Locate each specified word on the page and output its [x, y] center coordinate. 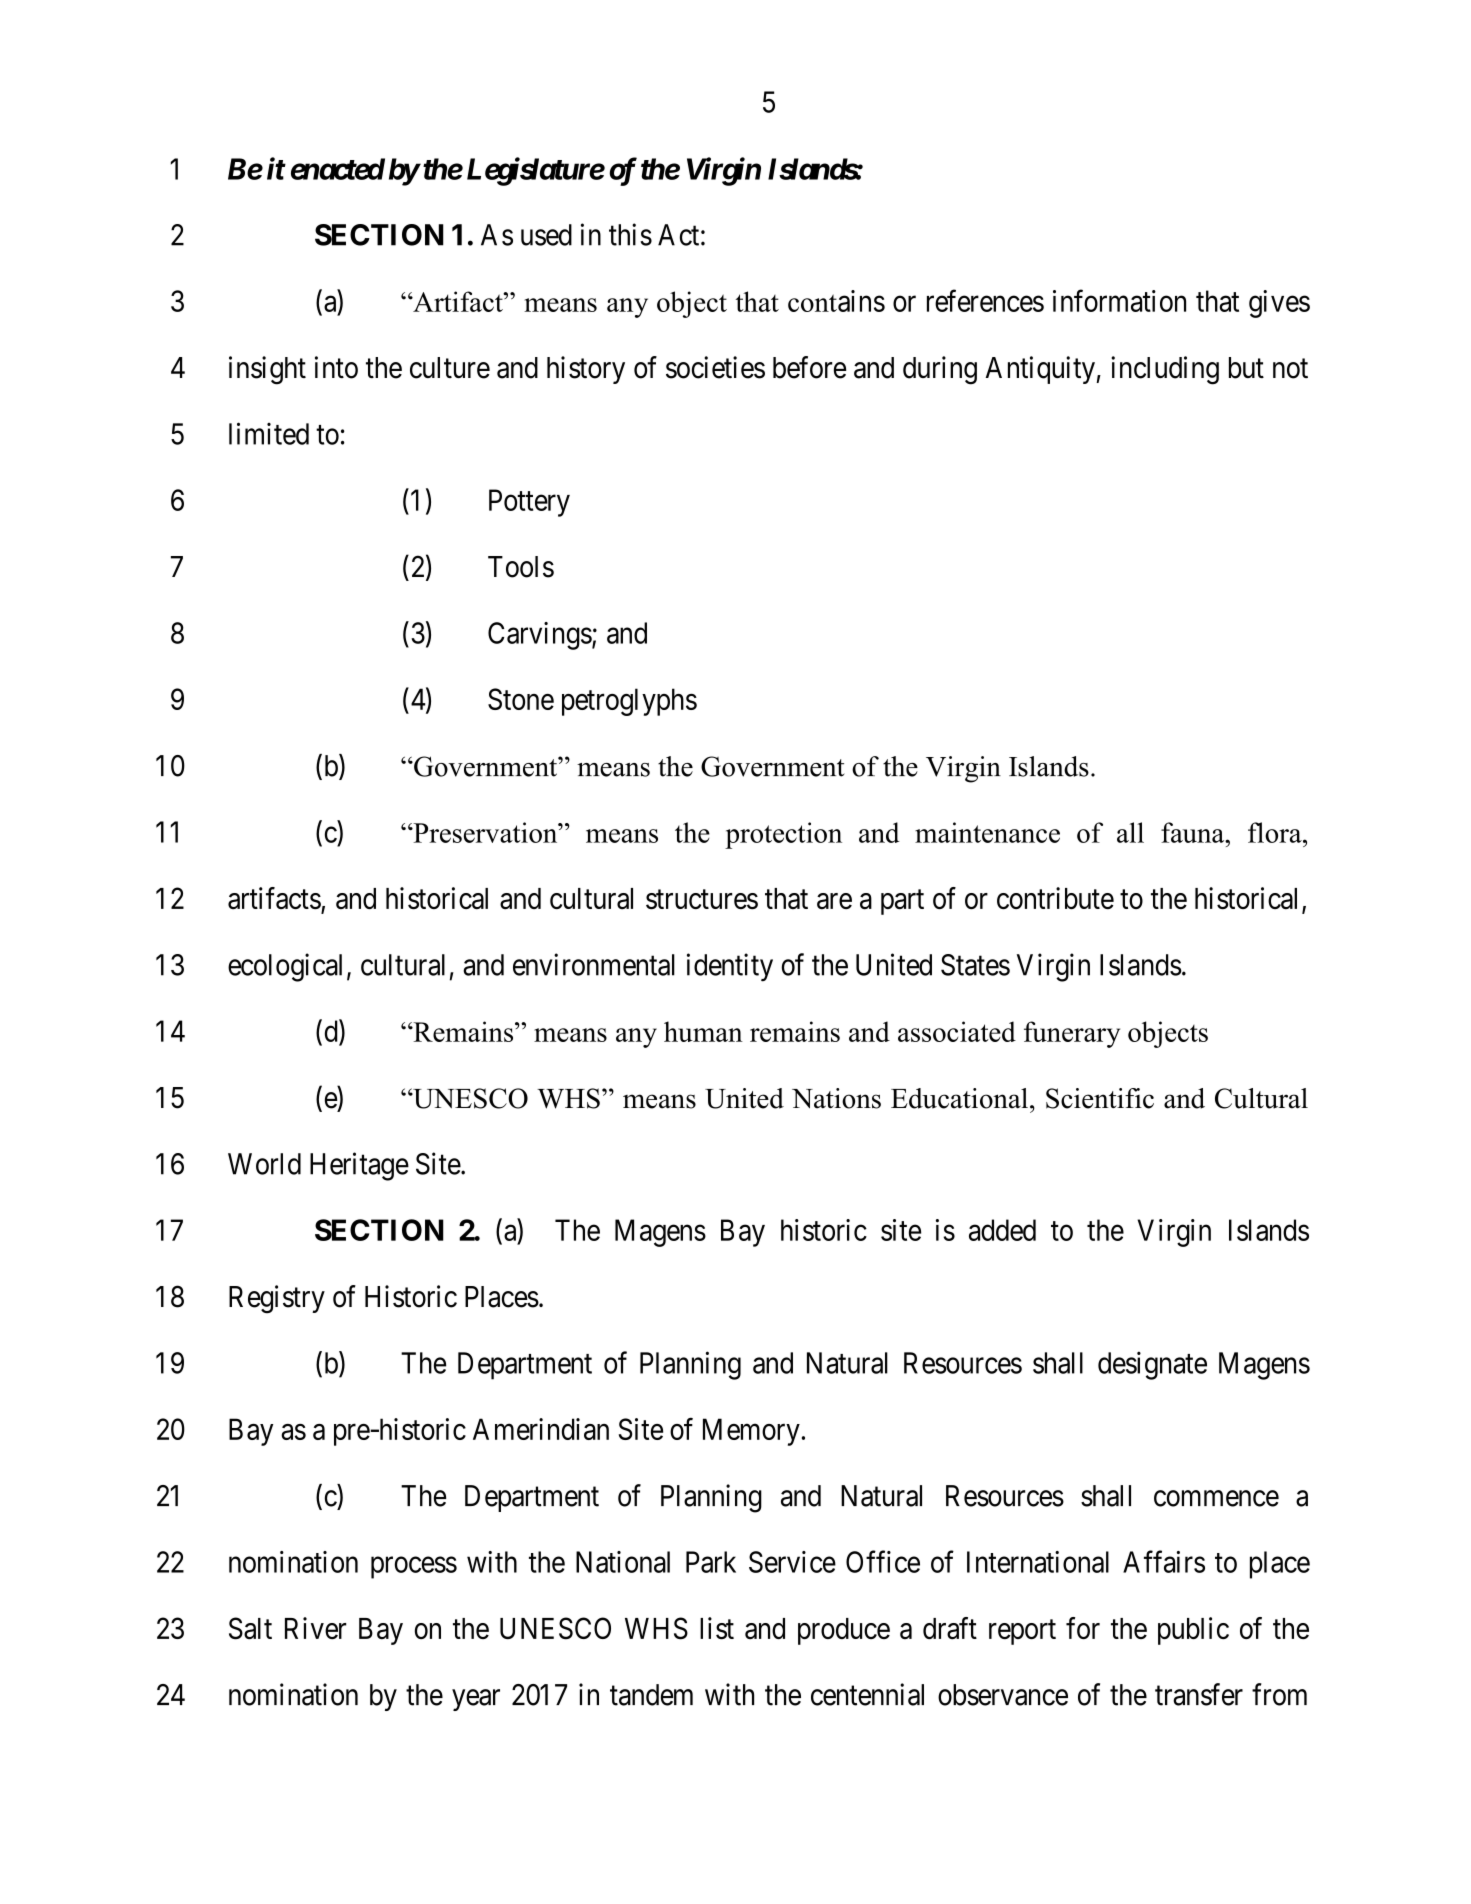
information [1119, 300]
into [336, 367]
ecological [285, 967]
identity [730, 967]
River [316, 1628]
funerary [1072, 1034]
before [809, 367]
